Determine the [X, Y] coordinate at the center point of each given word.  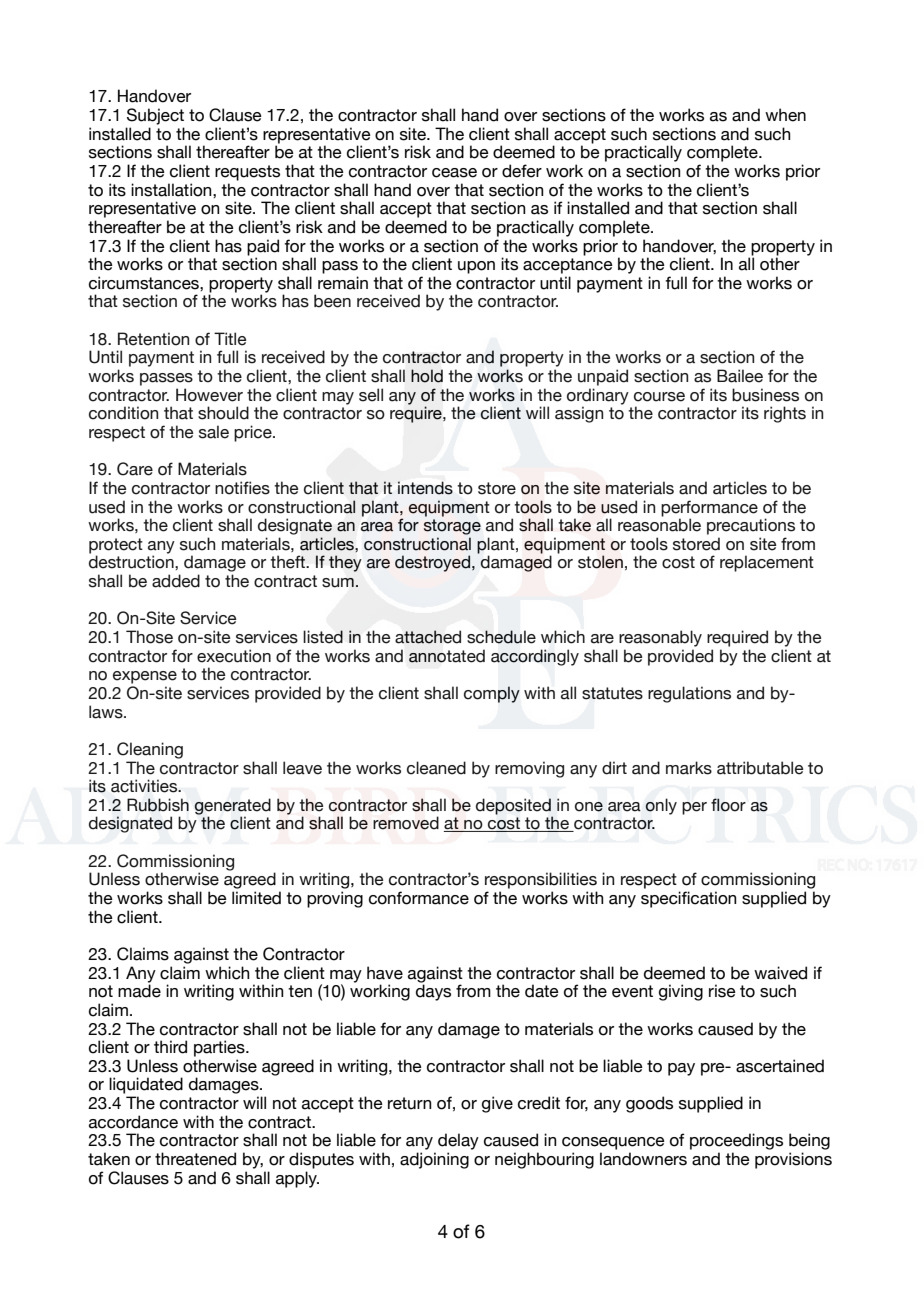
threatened [195, 1159]
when [785, 115]
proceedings [736, 1141]
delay [458, 1141]
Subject [155, 116]
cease [454, 173]
